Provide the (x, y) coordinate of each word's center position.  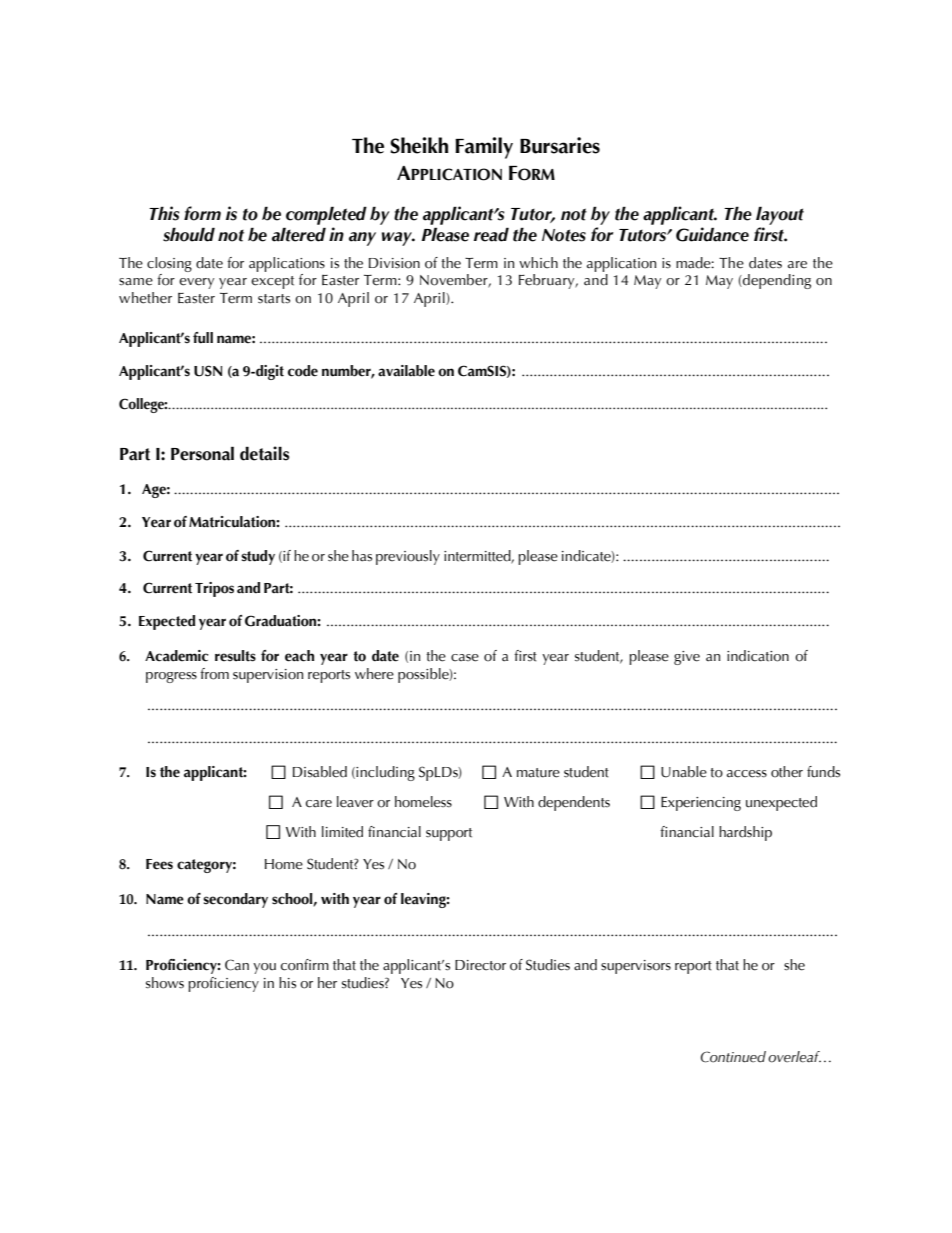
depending (776, 281)
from (214, 674)
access (747, 774)
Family (484, 148)
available (406, 371)
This (164, 213)
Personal (202, 453)
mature (538, 773)
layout (780, 215)
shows (165, 983)
